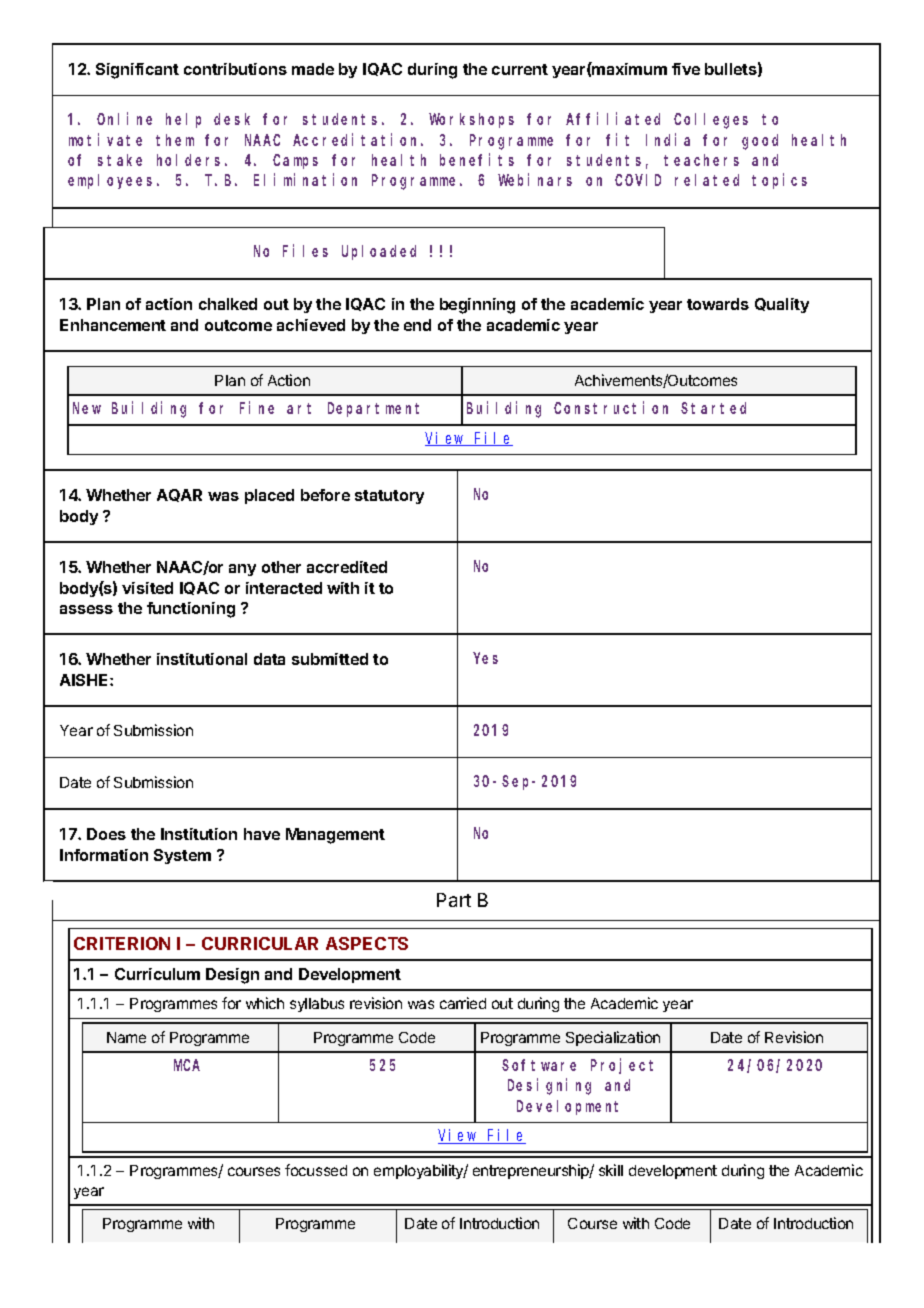 This screenshot has width=924, height=1308. Describe the element at coordinates (183, 120) in the screenshot. I see `help` at that location.
